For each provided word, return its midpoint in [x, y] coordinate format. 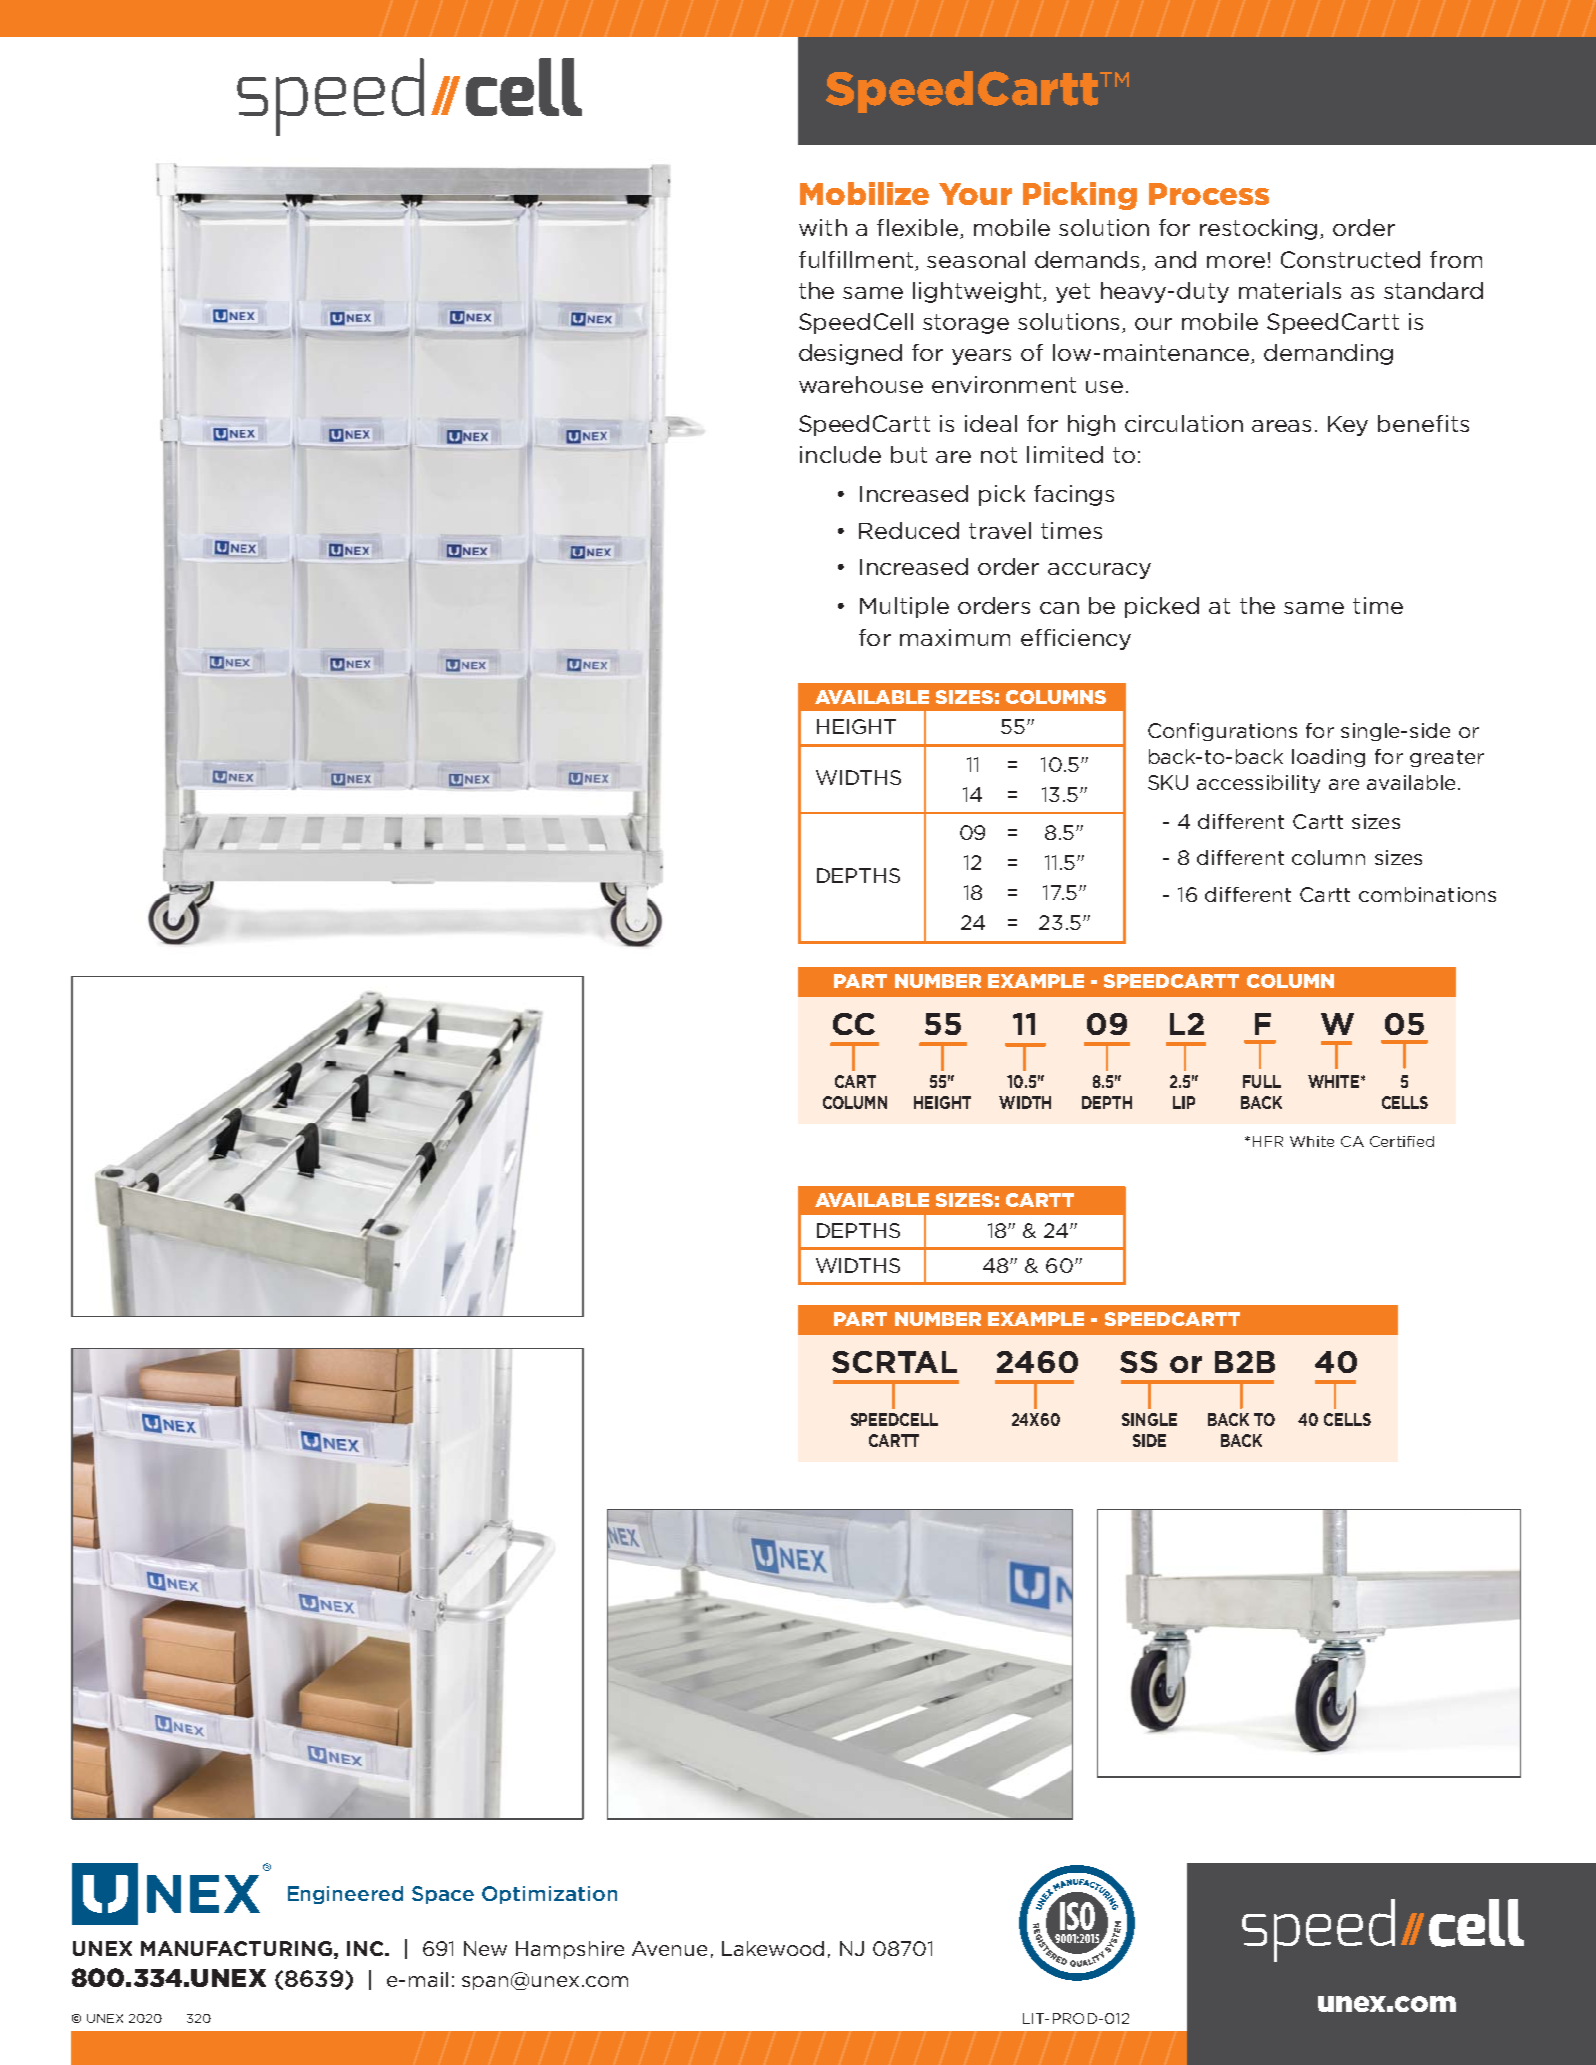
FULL [1262, 1081]
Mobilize [864, 193]
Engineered [345, 1895]
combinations [1427, 894]
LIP [1184, 1102]
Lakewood [773, 1948]
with [823, 227]
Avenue [669, 1948]
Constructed [1350, 259]
